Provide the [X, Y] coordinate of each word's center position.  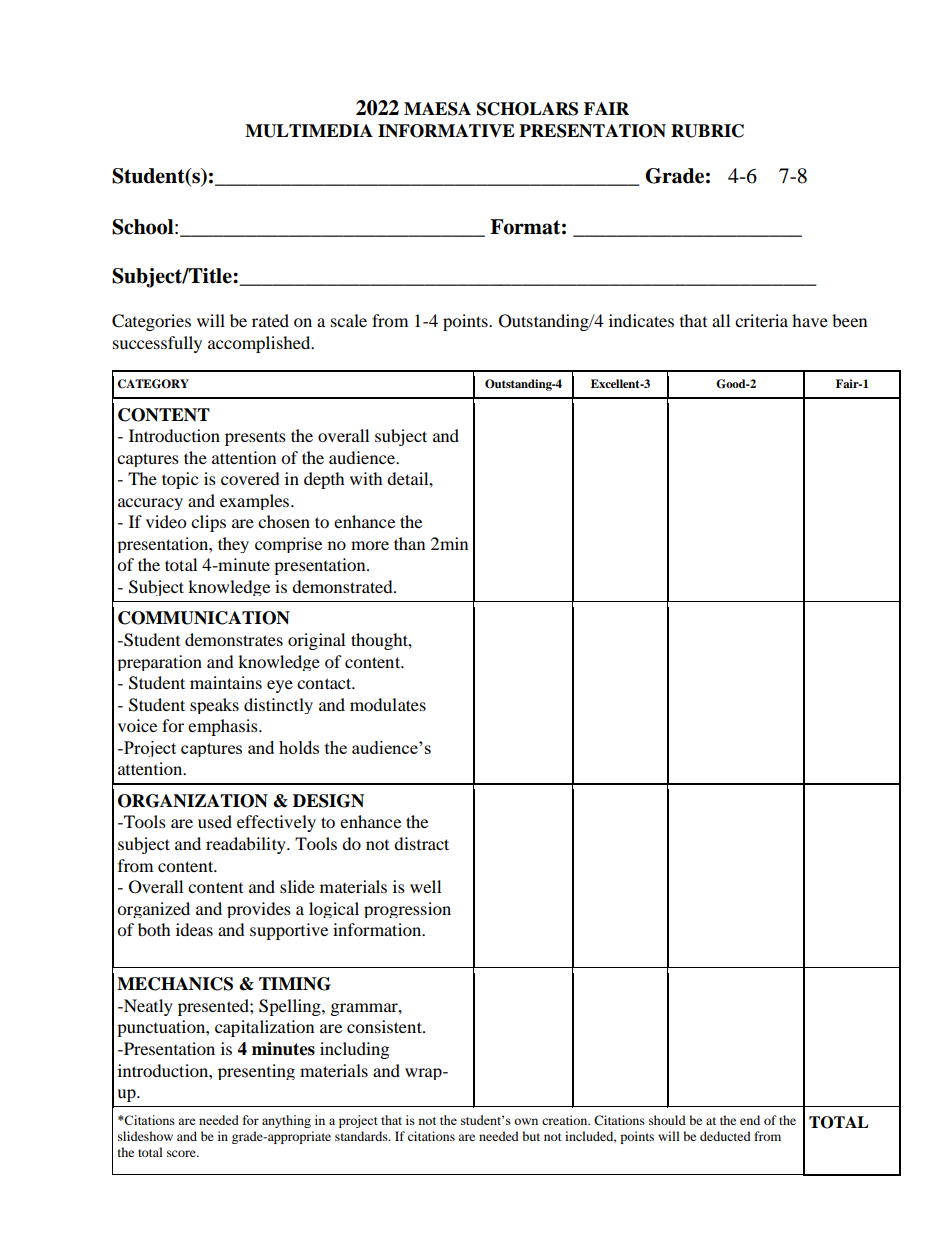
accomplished [260, 344]
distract [421, 843]
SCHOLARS [527, 109]
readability [247, 845]
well [425, 886]
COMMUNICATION [204, 618]
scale [349, 320]
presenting [256, 1072]
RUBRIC [707, 131]
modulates [388, 704]
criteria [761, 320]
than [409, 543]
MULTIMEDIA [309, 131]
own [526, 1121]
